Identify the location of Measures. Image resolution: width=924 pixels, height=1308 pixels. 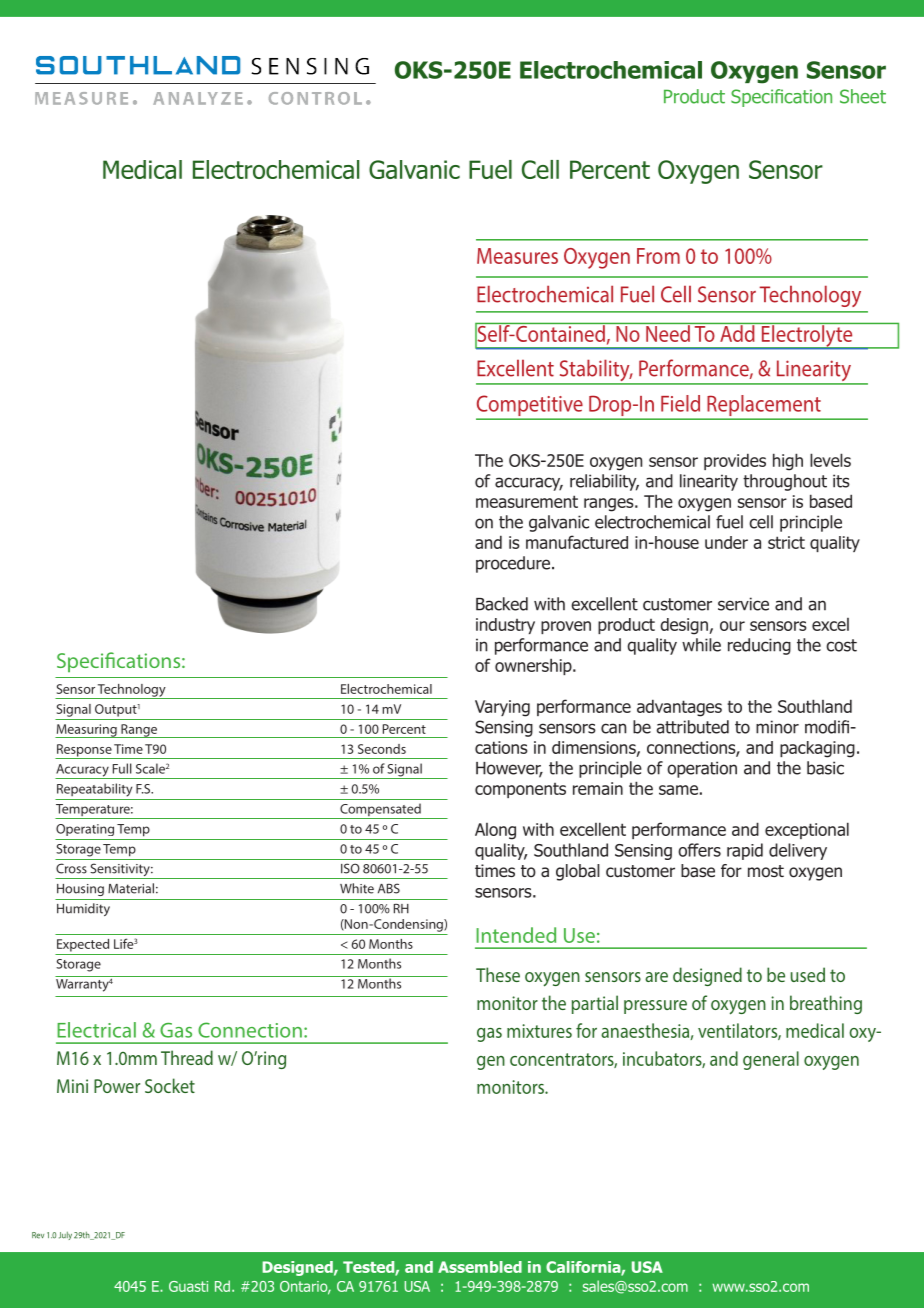
(517, 256).
